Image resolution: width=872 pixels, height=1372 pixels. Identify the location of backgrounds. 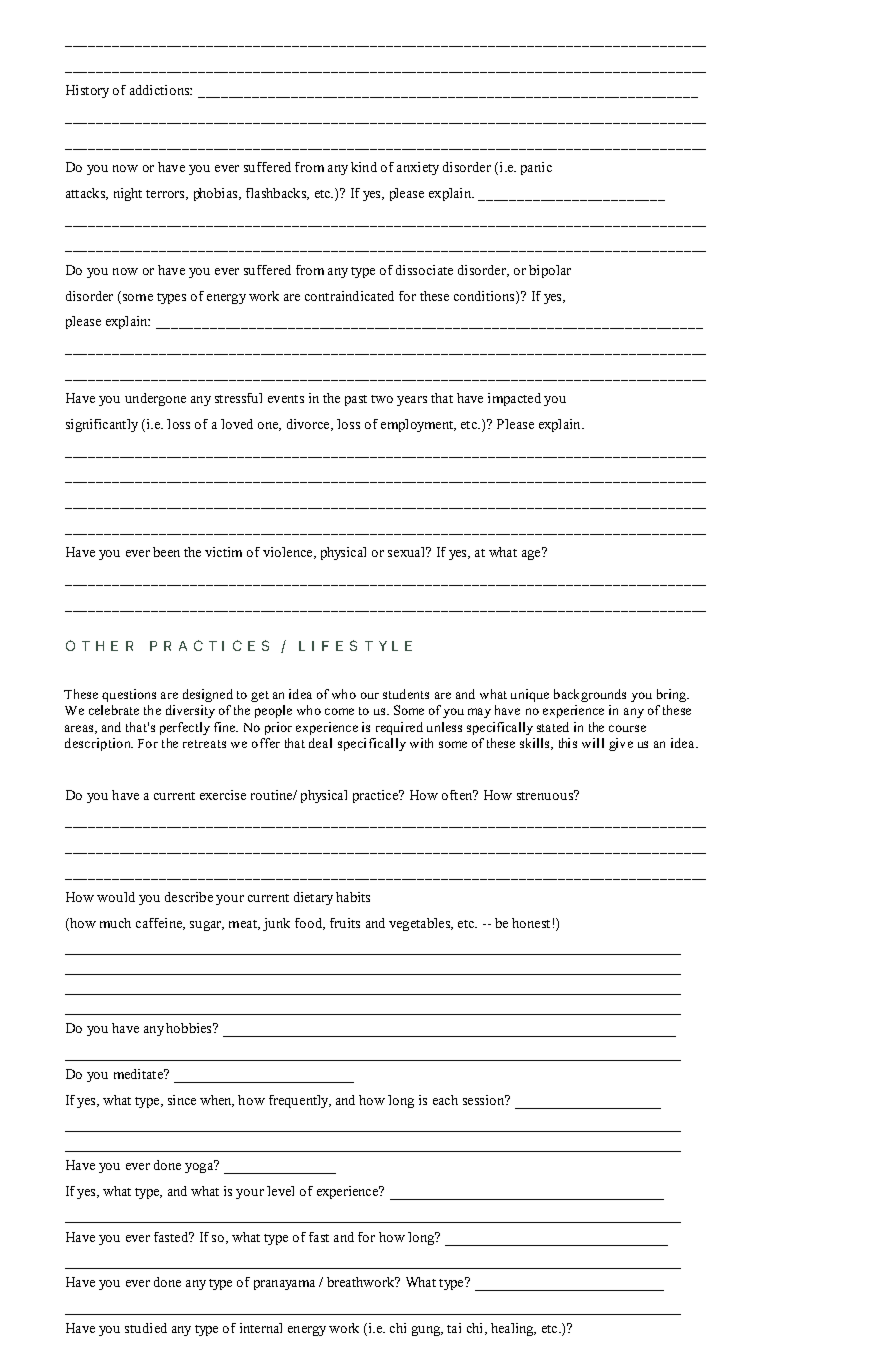
(590, 695).
